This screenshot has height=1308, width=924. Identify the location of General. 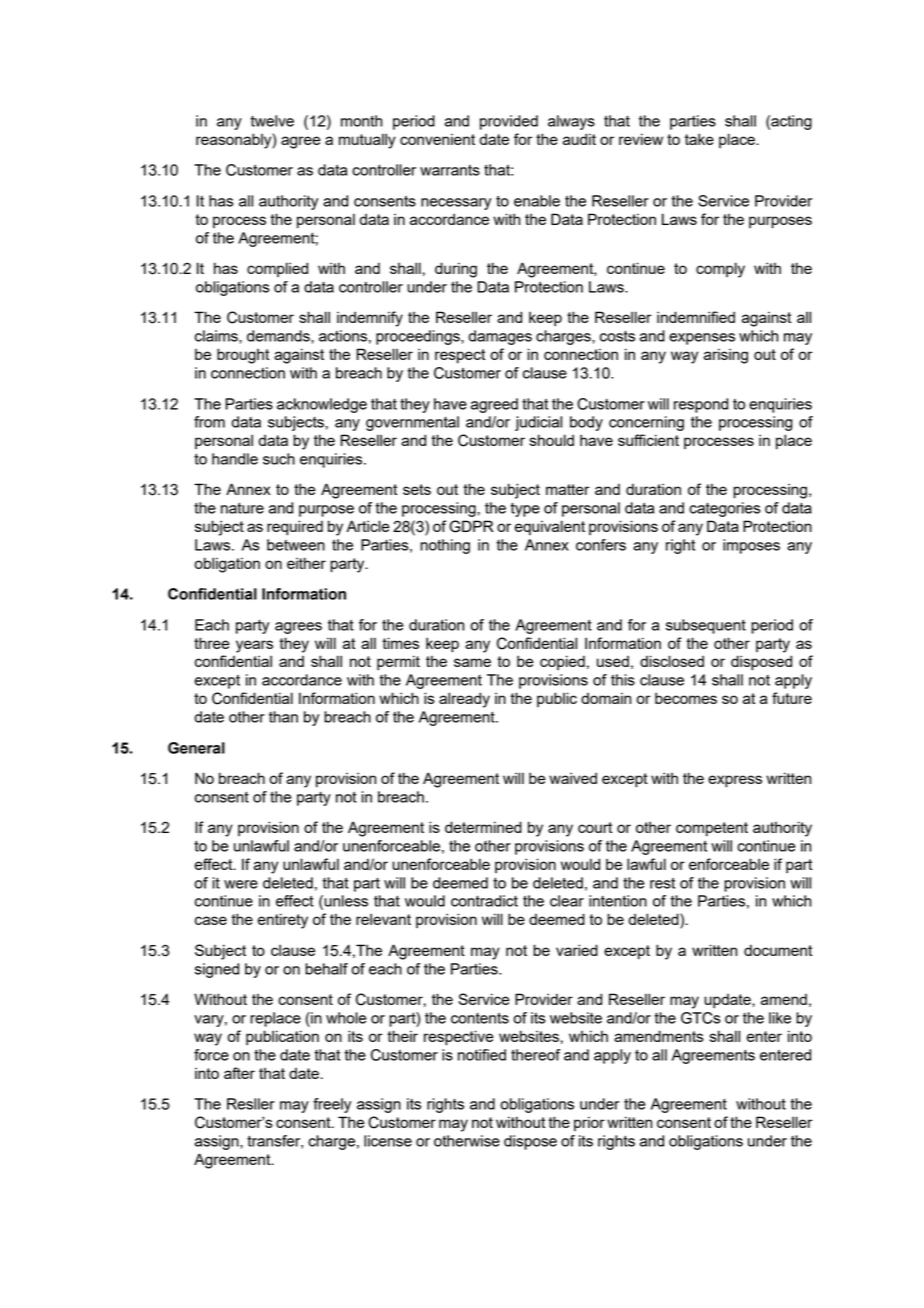
(196, 748).
